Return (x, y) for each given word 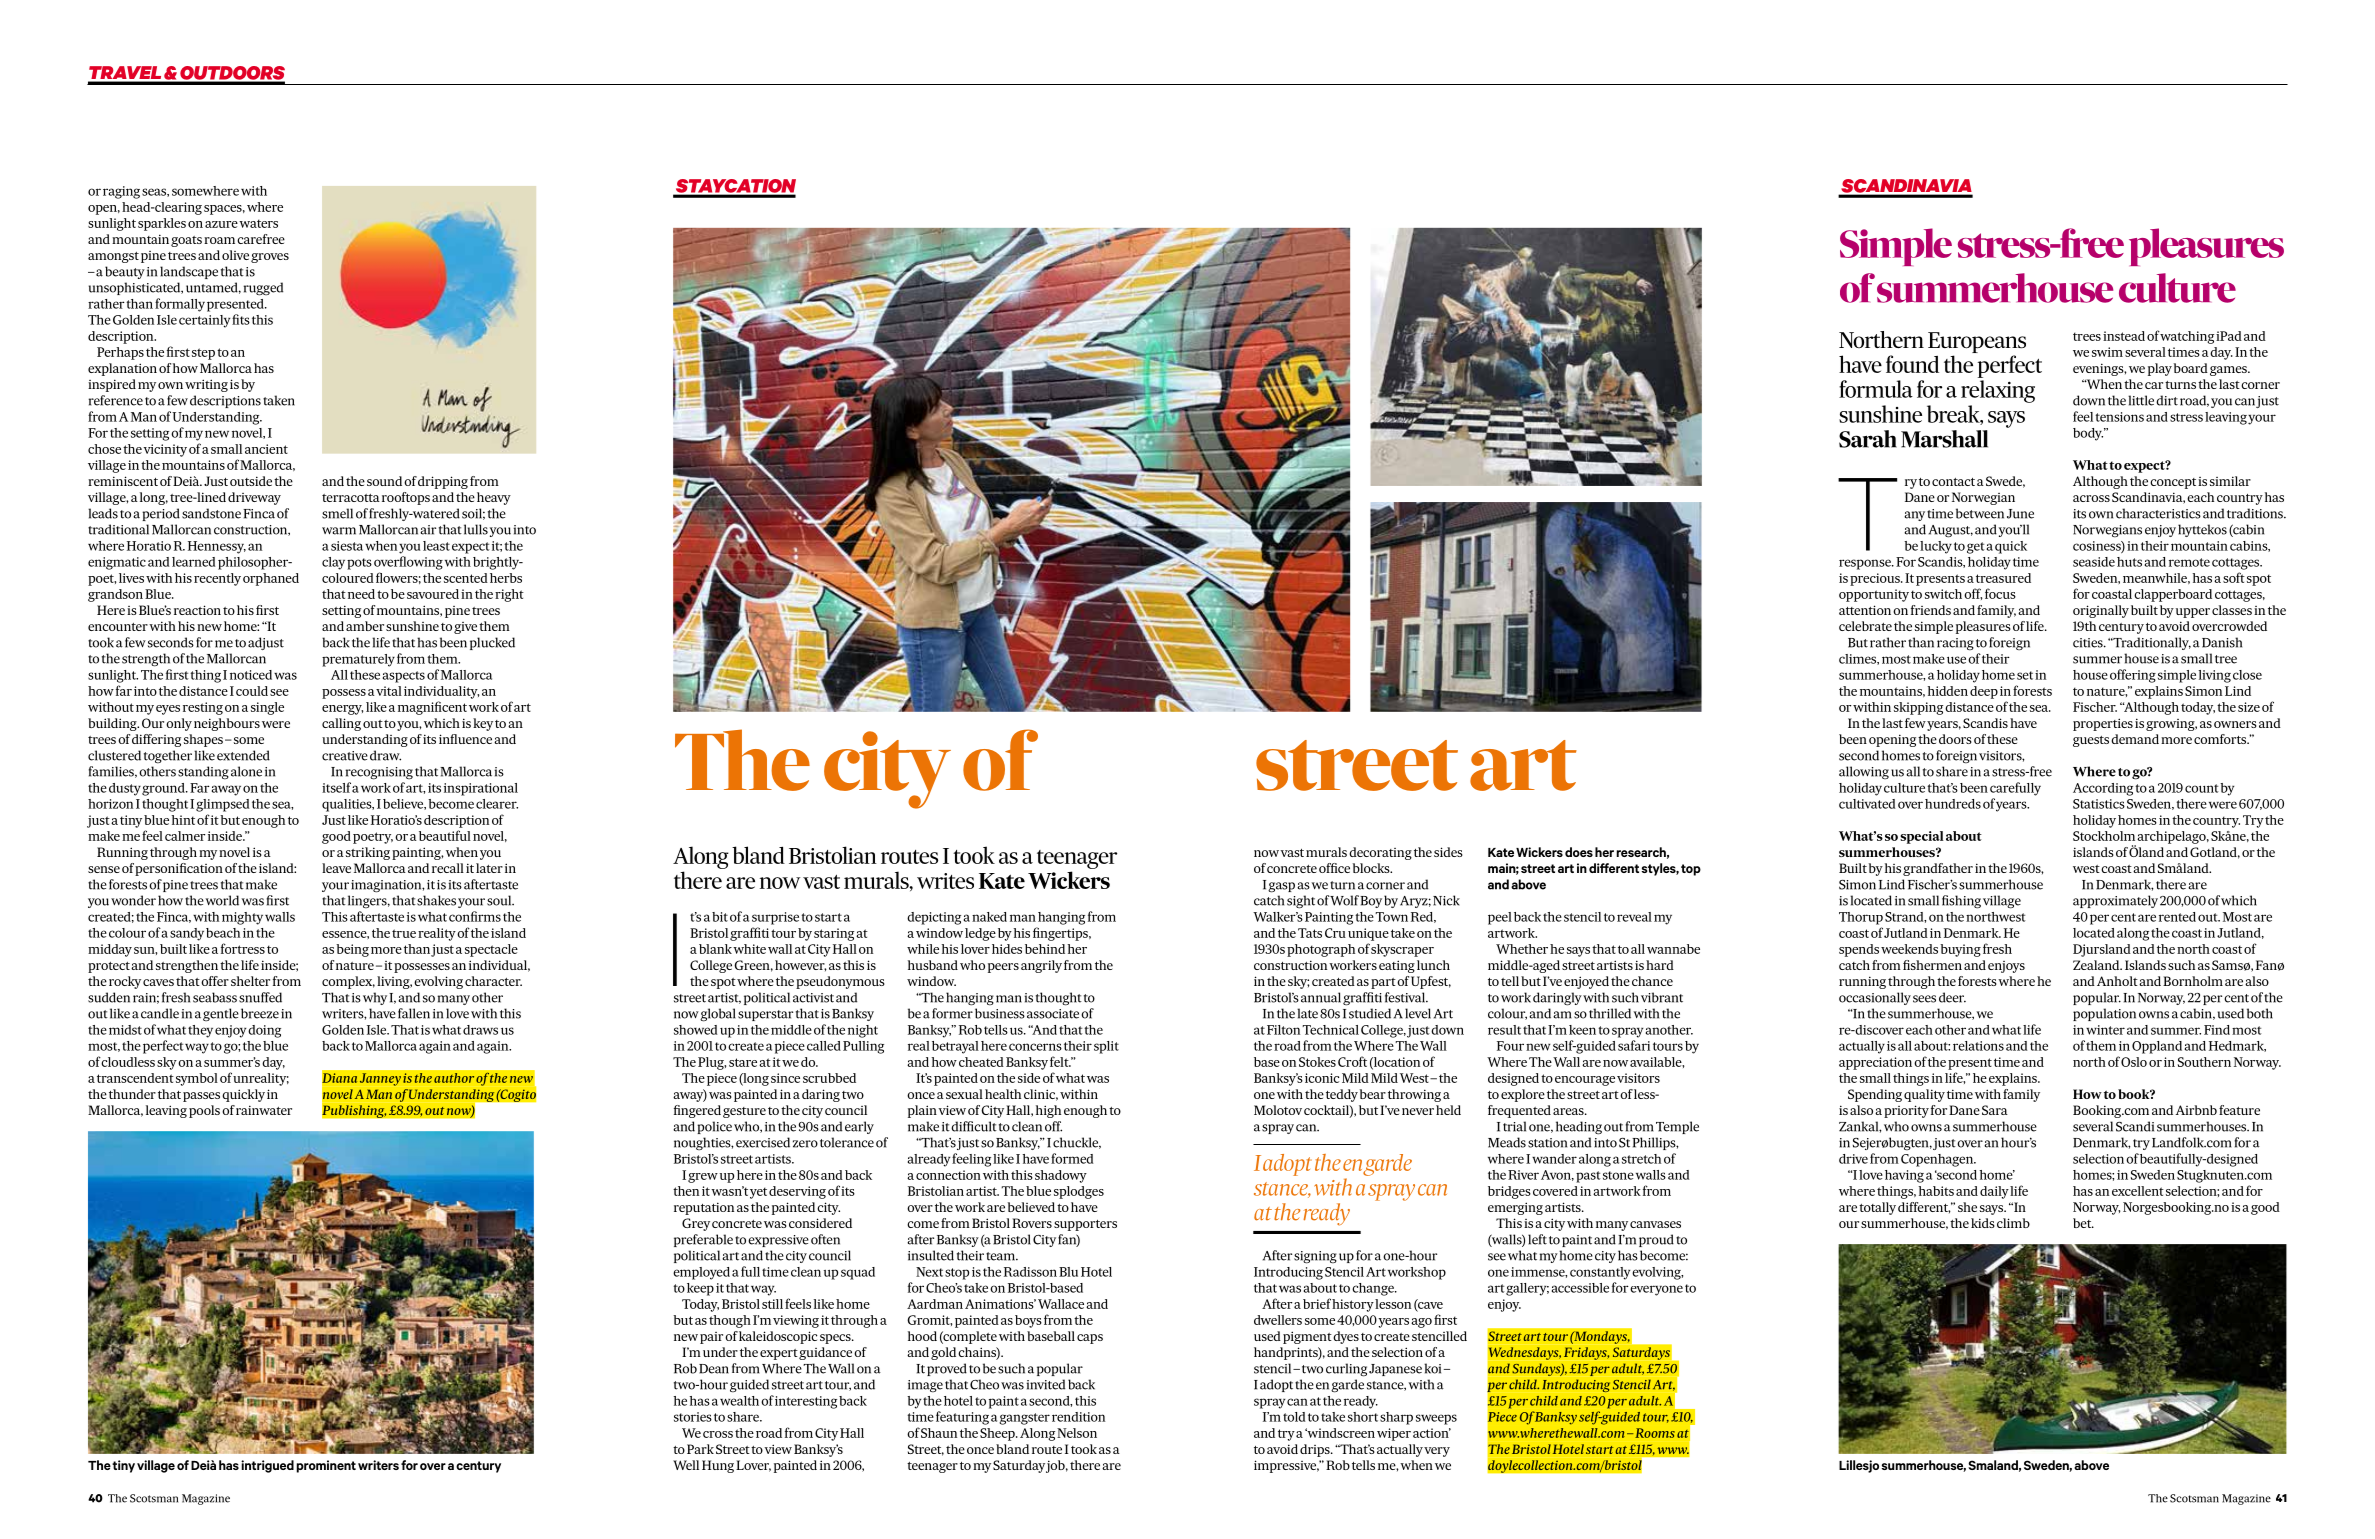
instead (2124, 336)
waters (258, 223)
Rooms (1655, 1433)
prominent (326, 1466)
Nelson (1077, 1433)
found (1912, 364)
